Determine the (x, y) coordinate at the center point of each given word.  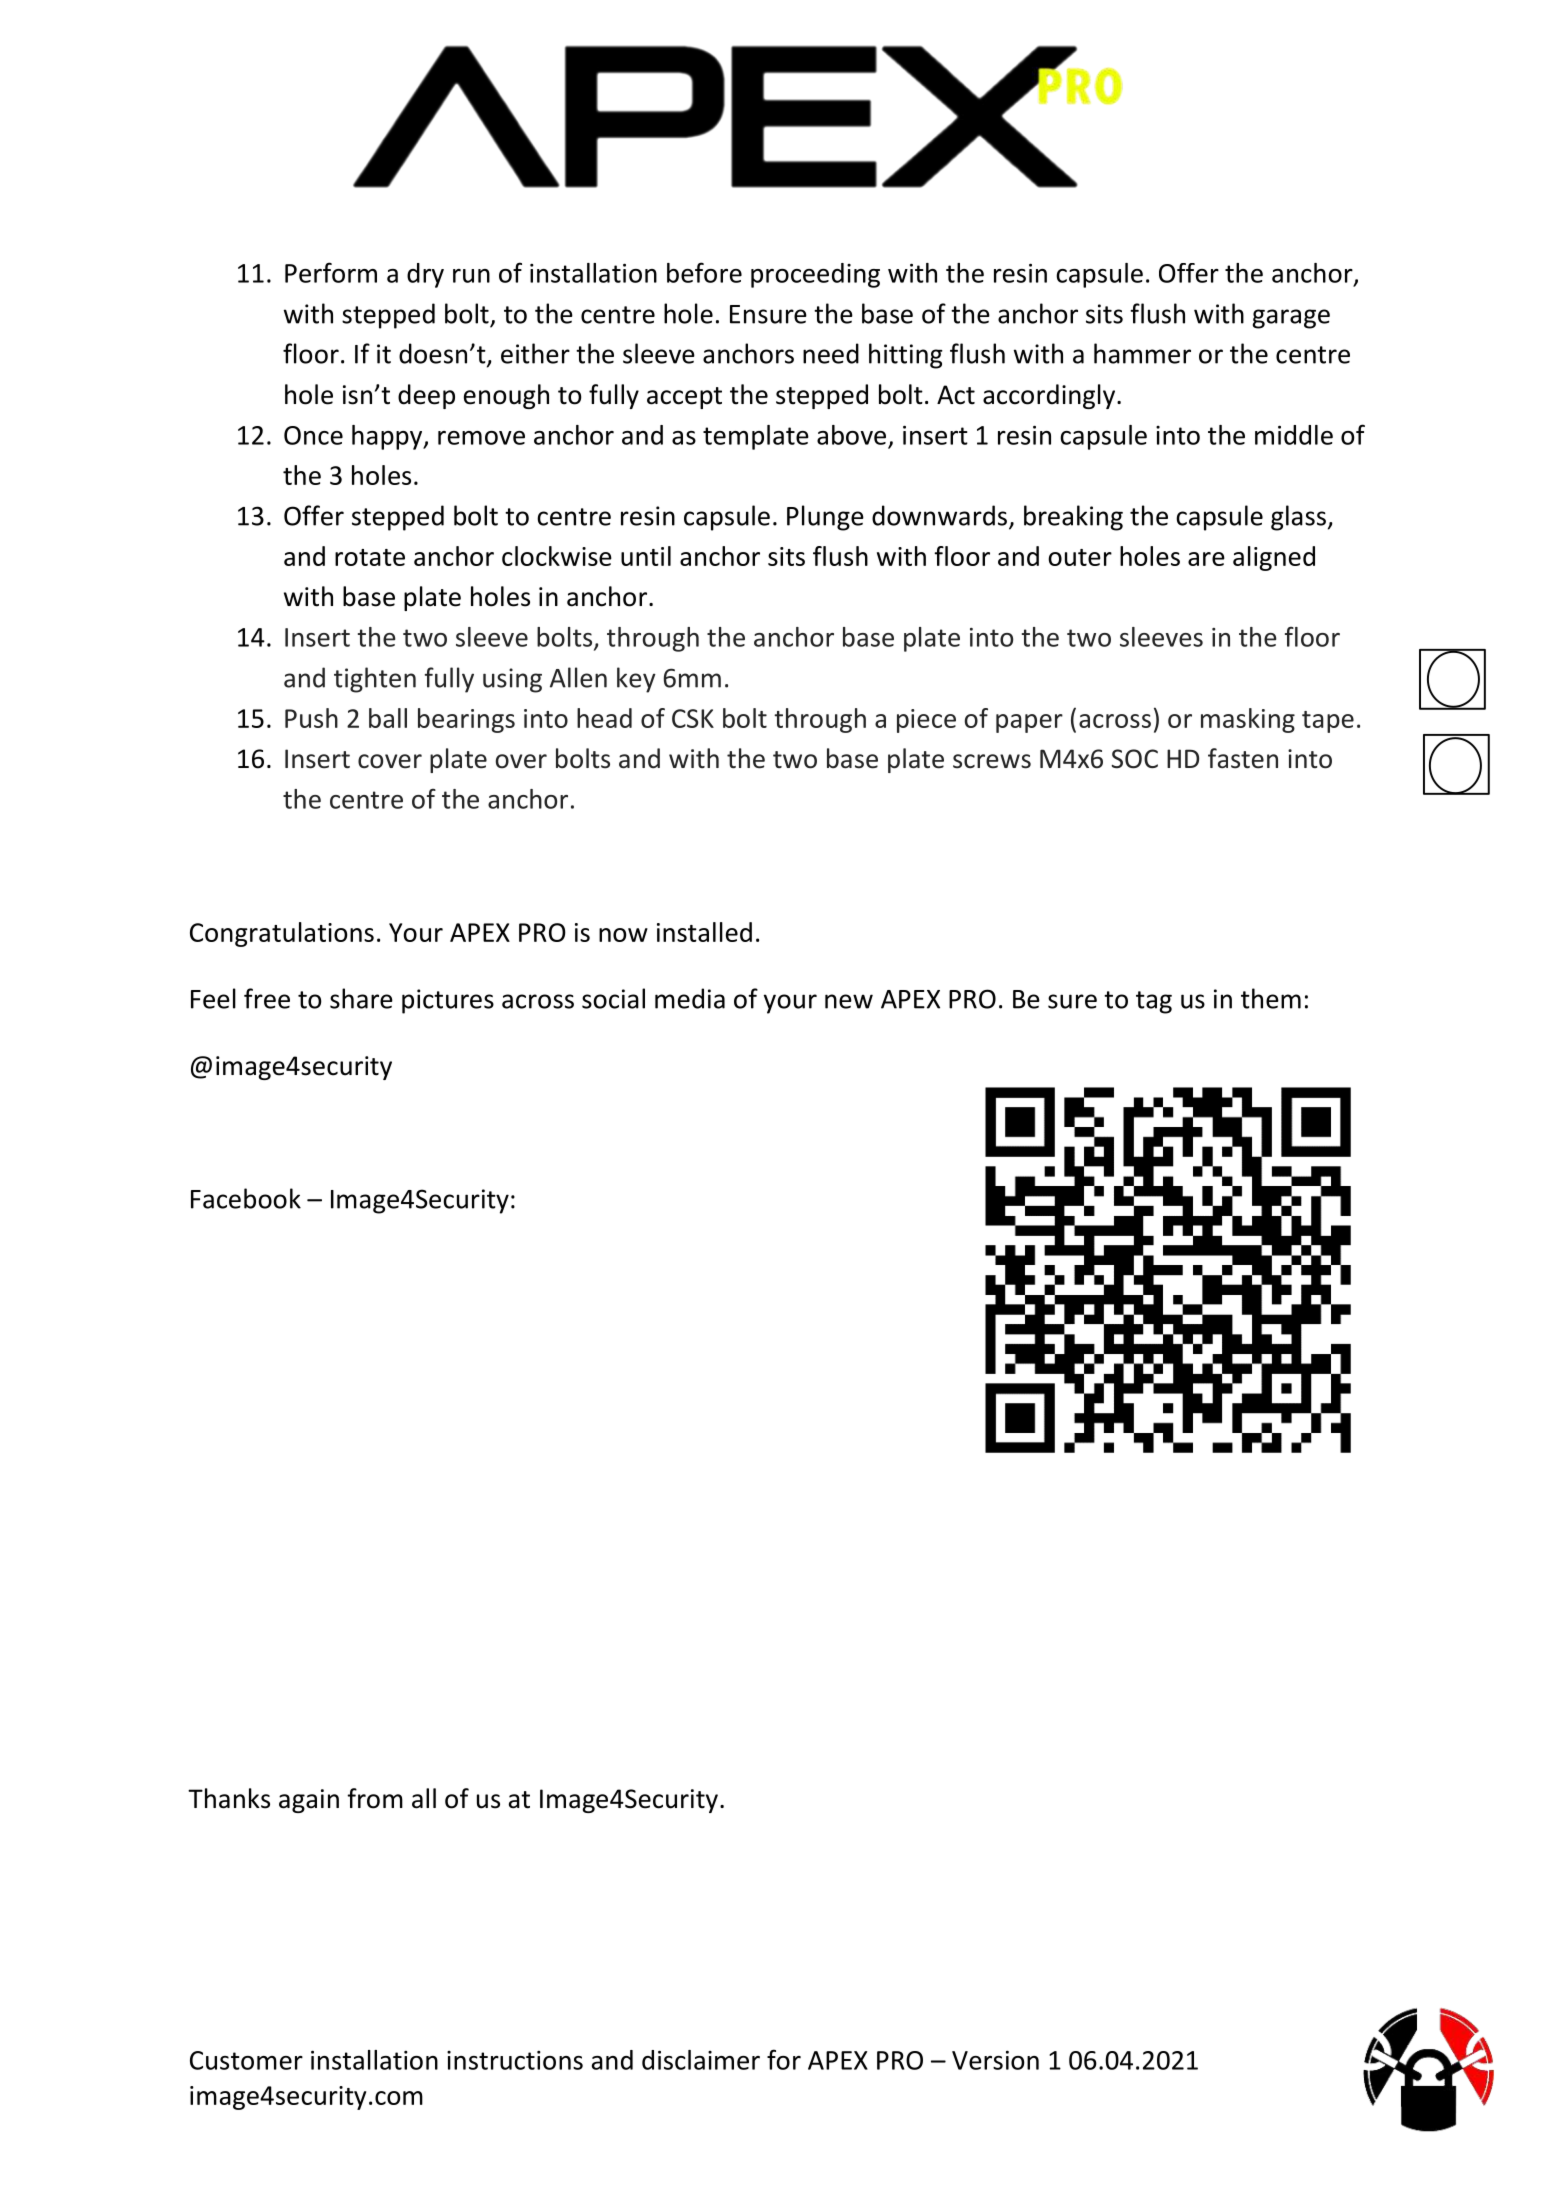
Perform (331, 272)
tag (1154, 1002)
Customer (246, 2060)
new (849, 1001)
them (1271, 998)
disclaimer (701, 2060)
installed (704, 932)
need (831, 353)
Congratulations (282, 934)
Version (995, 2060)
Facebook (246, 1198)
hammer (1142, 353)
